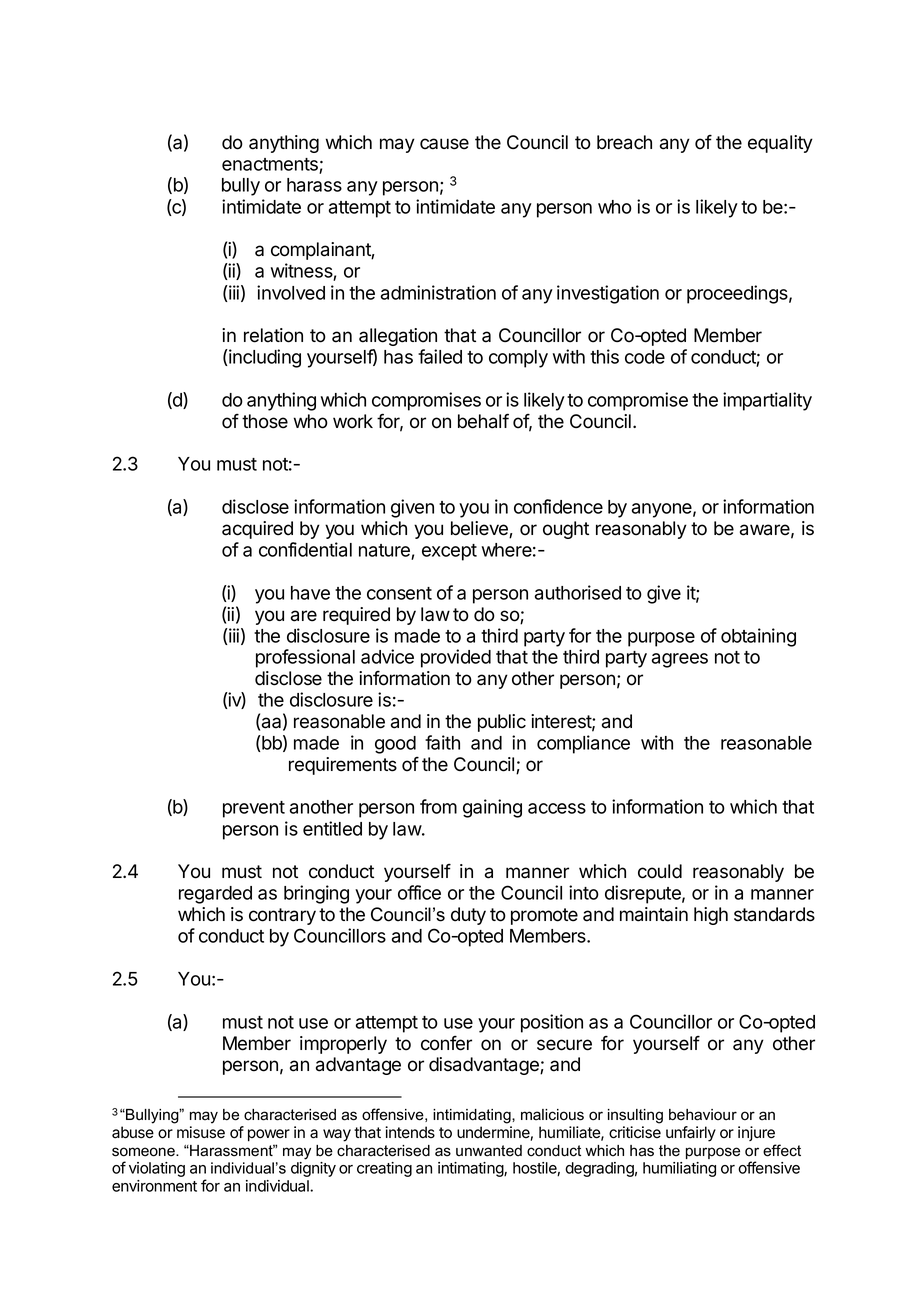 The image size is (924, 1308). I want to click on cause, so click(444, 144).
